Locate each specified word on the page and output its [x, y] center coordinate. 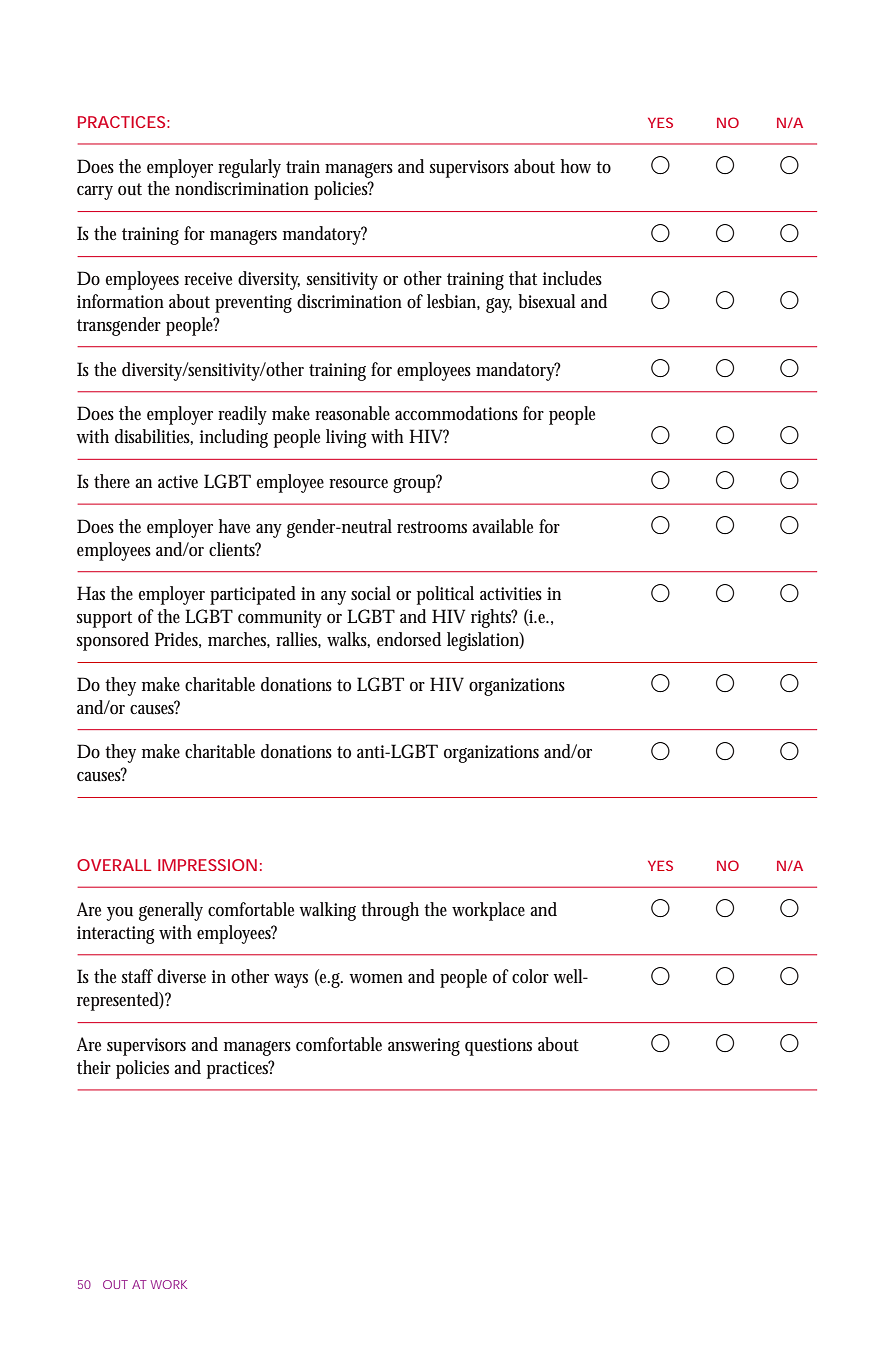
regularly [249, 168]
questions [498, 1047]
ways [291, 981]
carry [95, 193]
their [94, 1067]
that [523, 278]
